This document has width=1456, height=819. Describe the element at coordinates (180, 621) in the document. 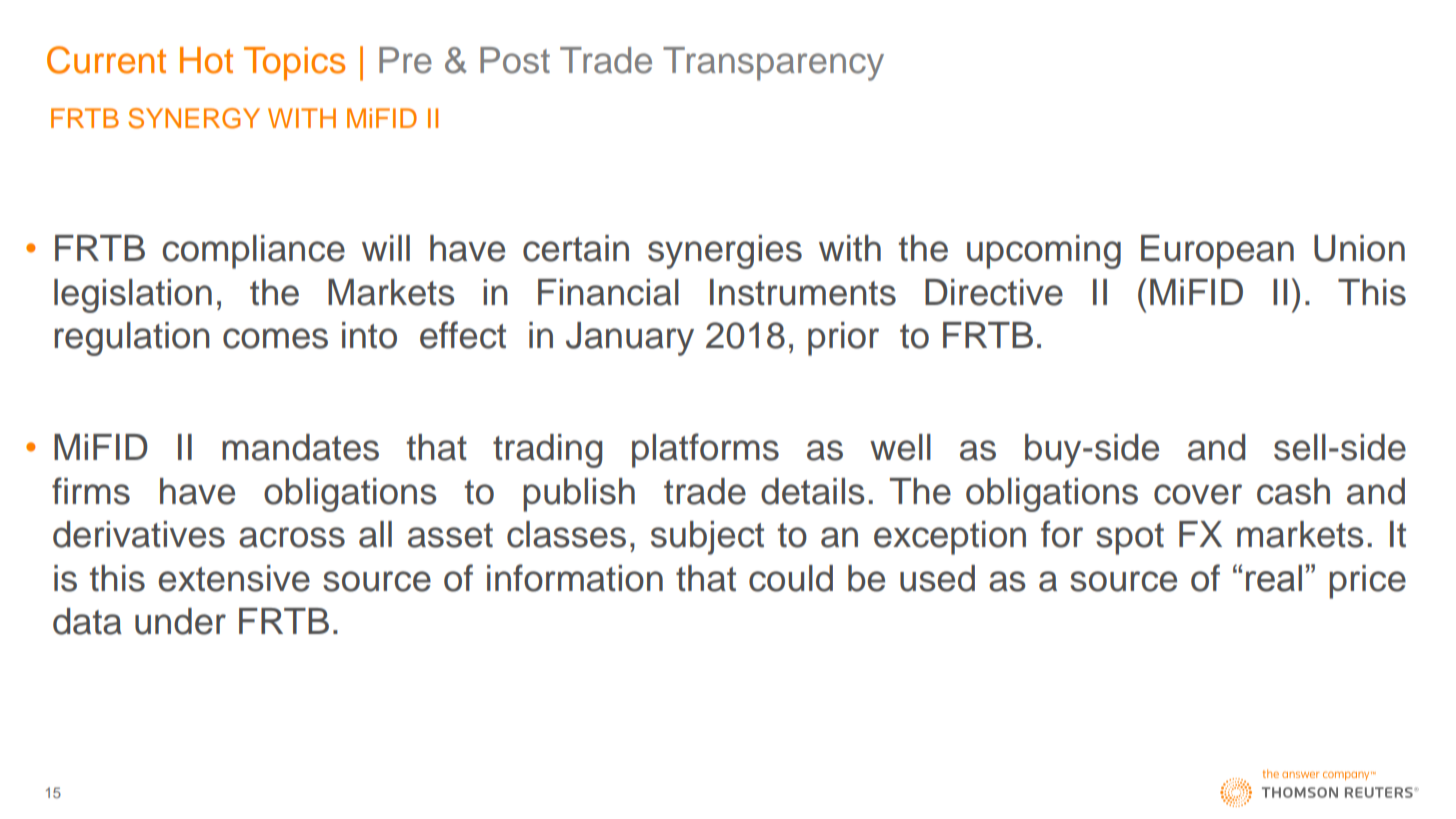

I see `under` at that location.
